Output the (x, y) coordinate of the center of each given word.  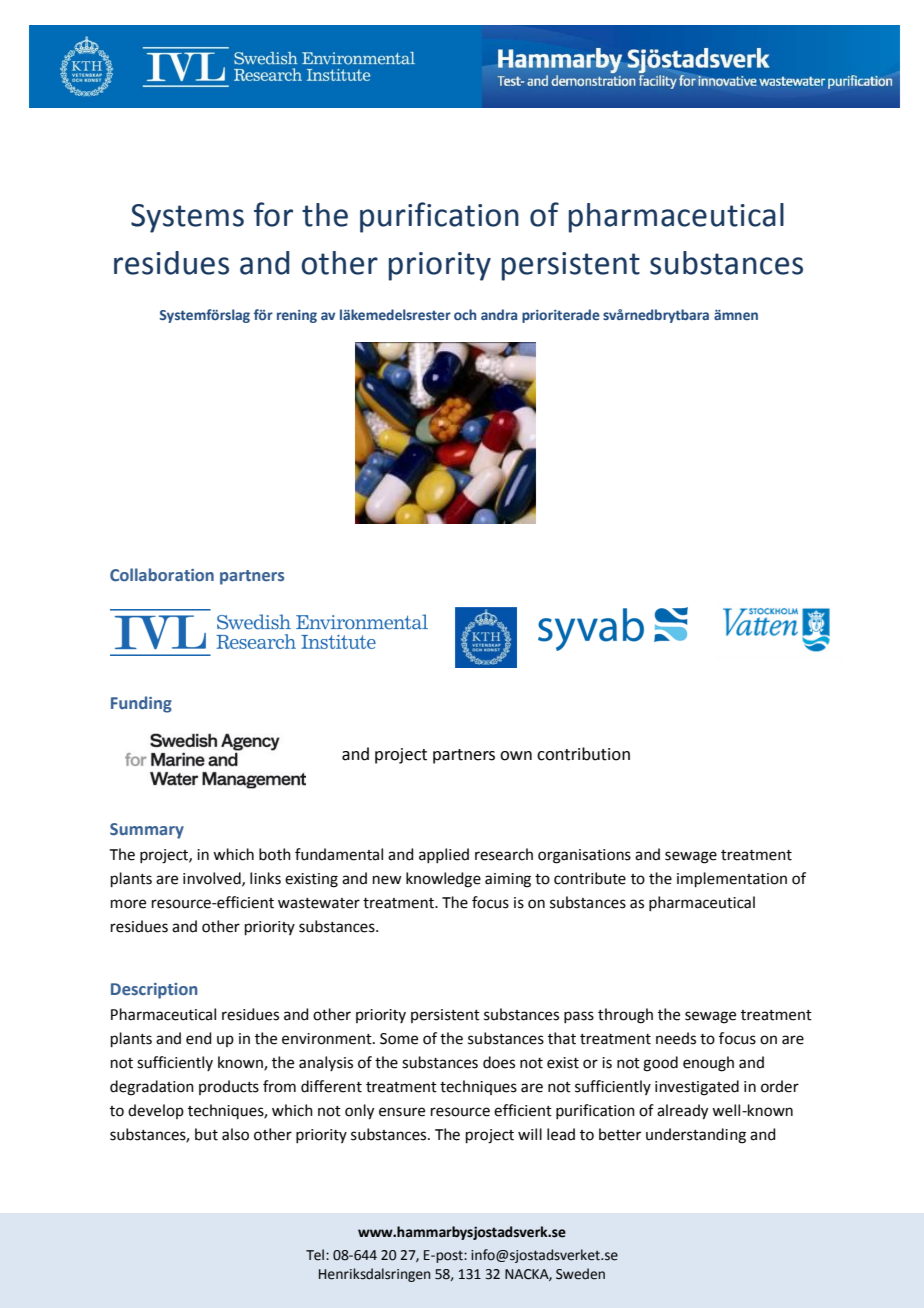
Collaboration (162, 574)
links (265, 878)
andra (499, 314)
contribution (583, 754)
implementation (732, 879)
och (465, 314)
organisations (584, 856)
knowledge (443, 880)
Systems (187, 218)
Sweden (580, 1274)
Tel (316, 1255)
